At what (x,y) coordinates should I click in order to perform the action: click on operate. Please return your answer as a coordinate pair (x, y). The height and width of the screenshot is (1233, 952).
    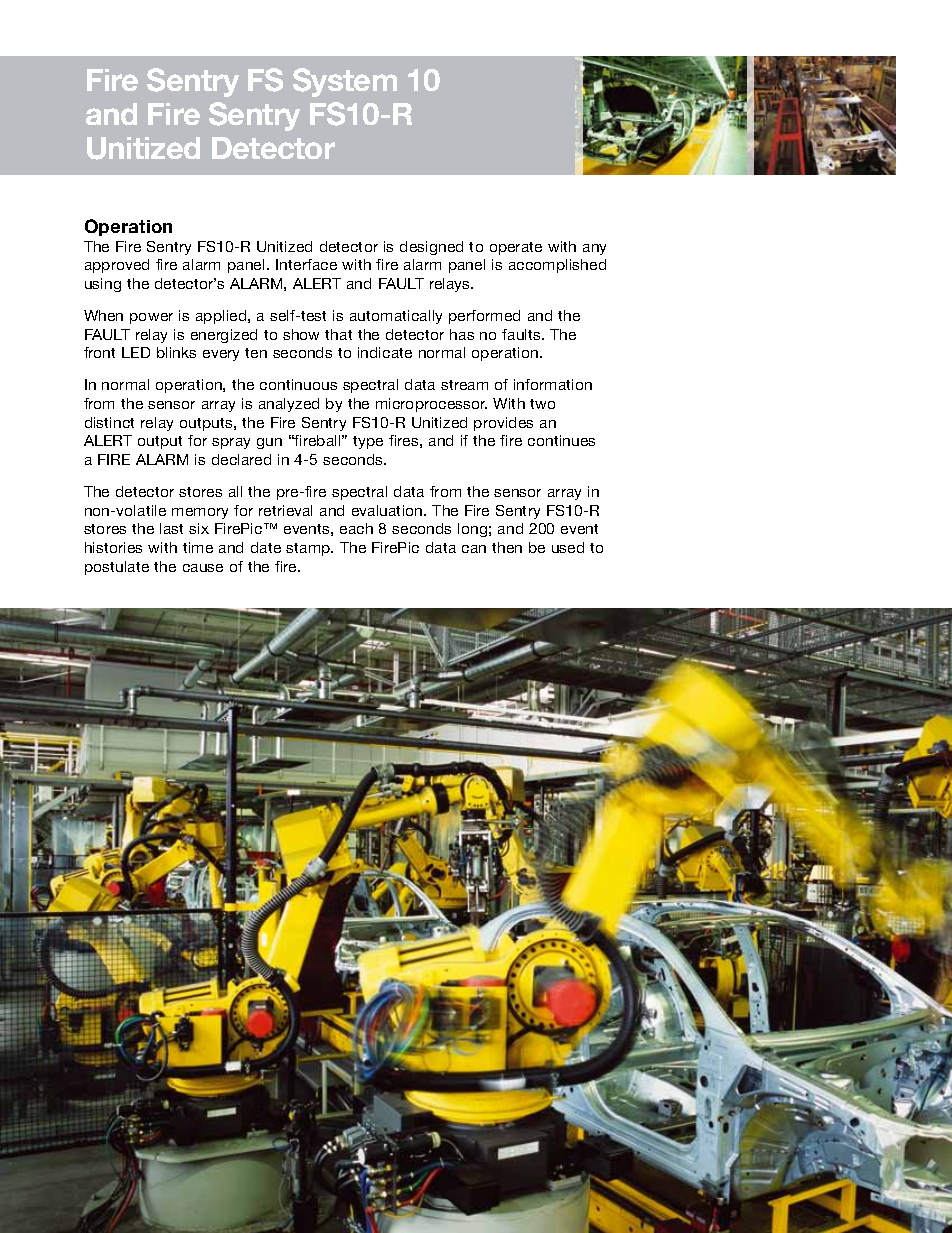
    Looking at the image, I should click on (516, 248).
